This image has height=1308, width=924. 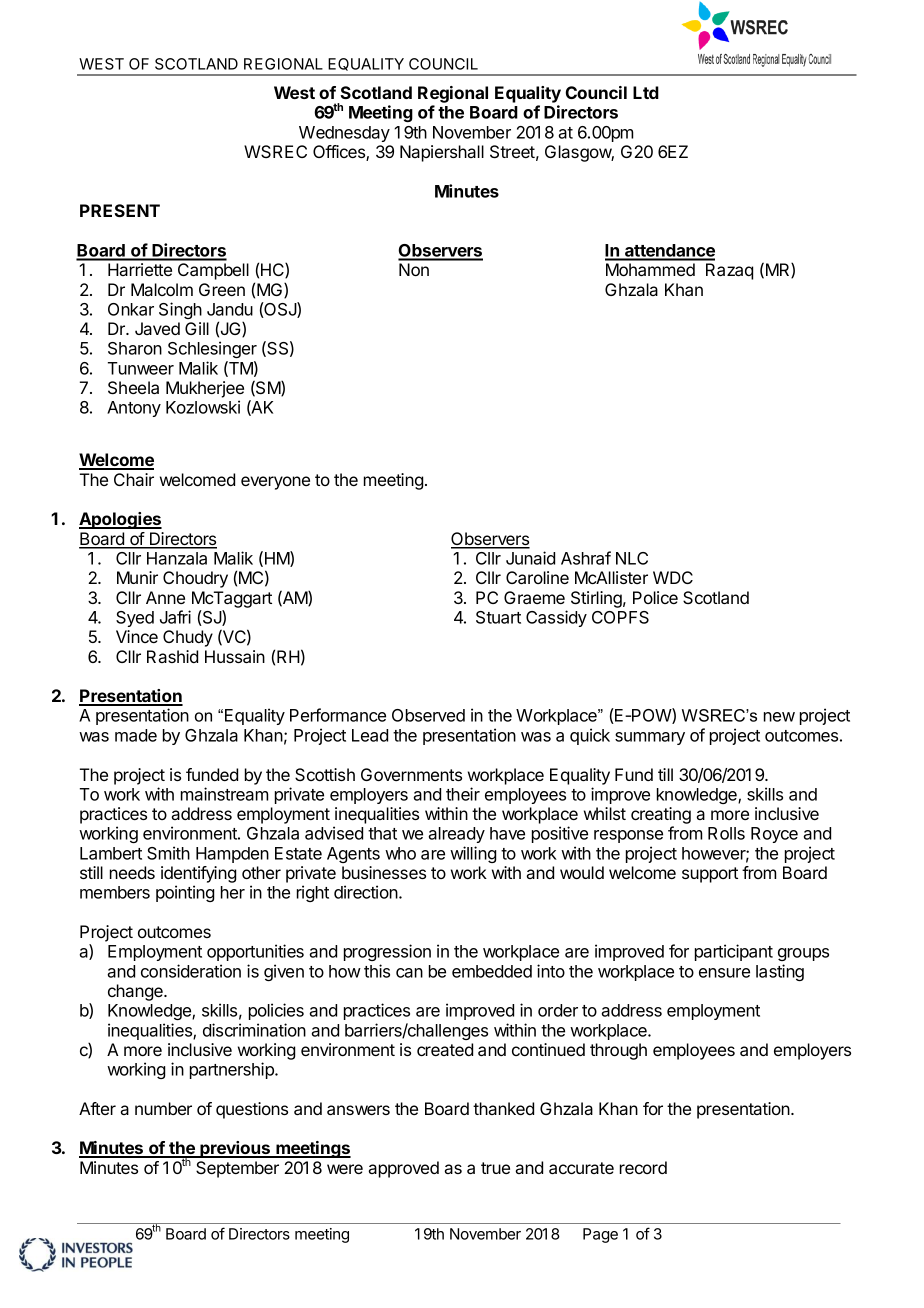 What do you see at coordinates (237, 1169) in the image?
I see `September` at bounding box center [237, 1169].
